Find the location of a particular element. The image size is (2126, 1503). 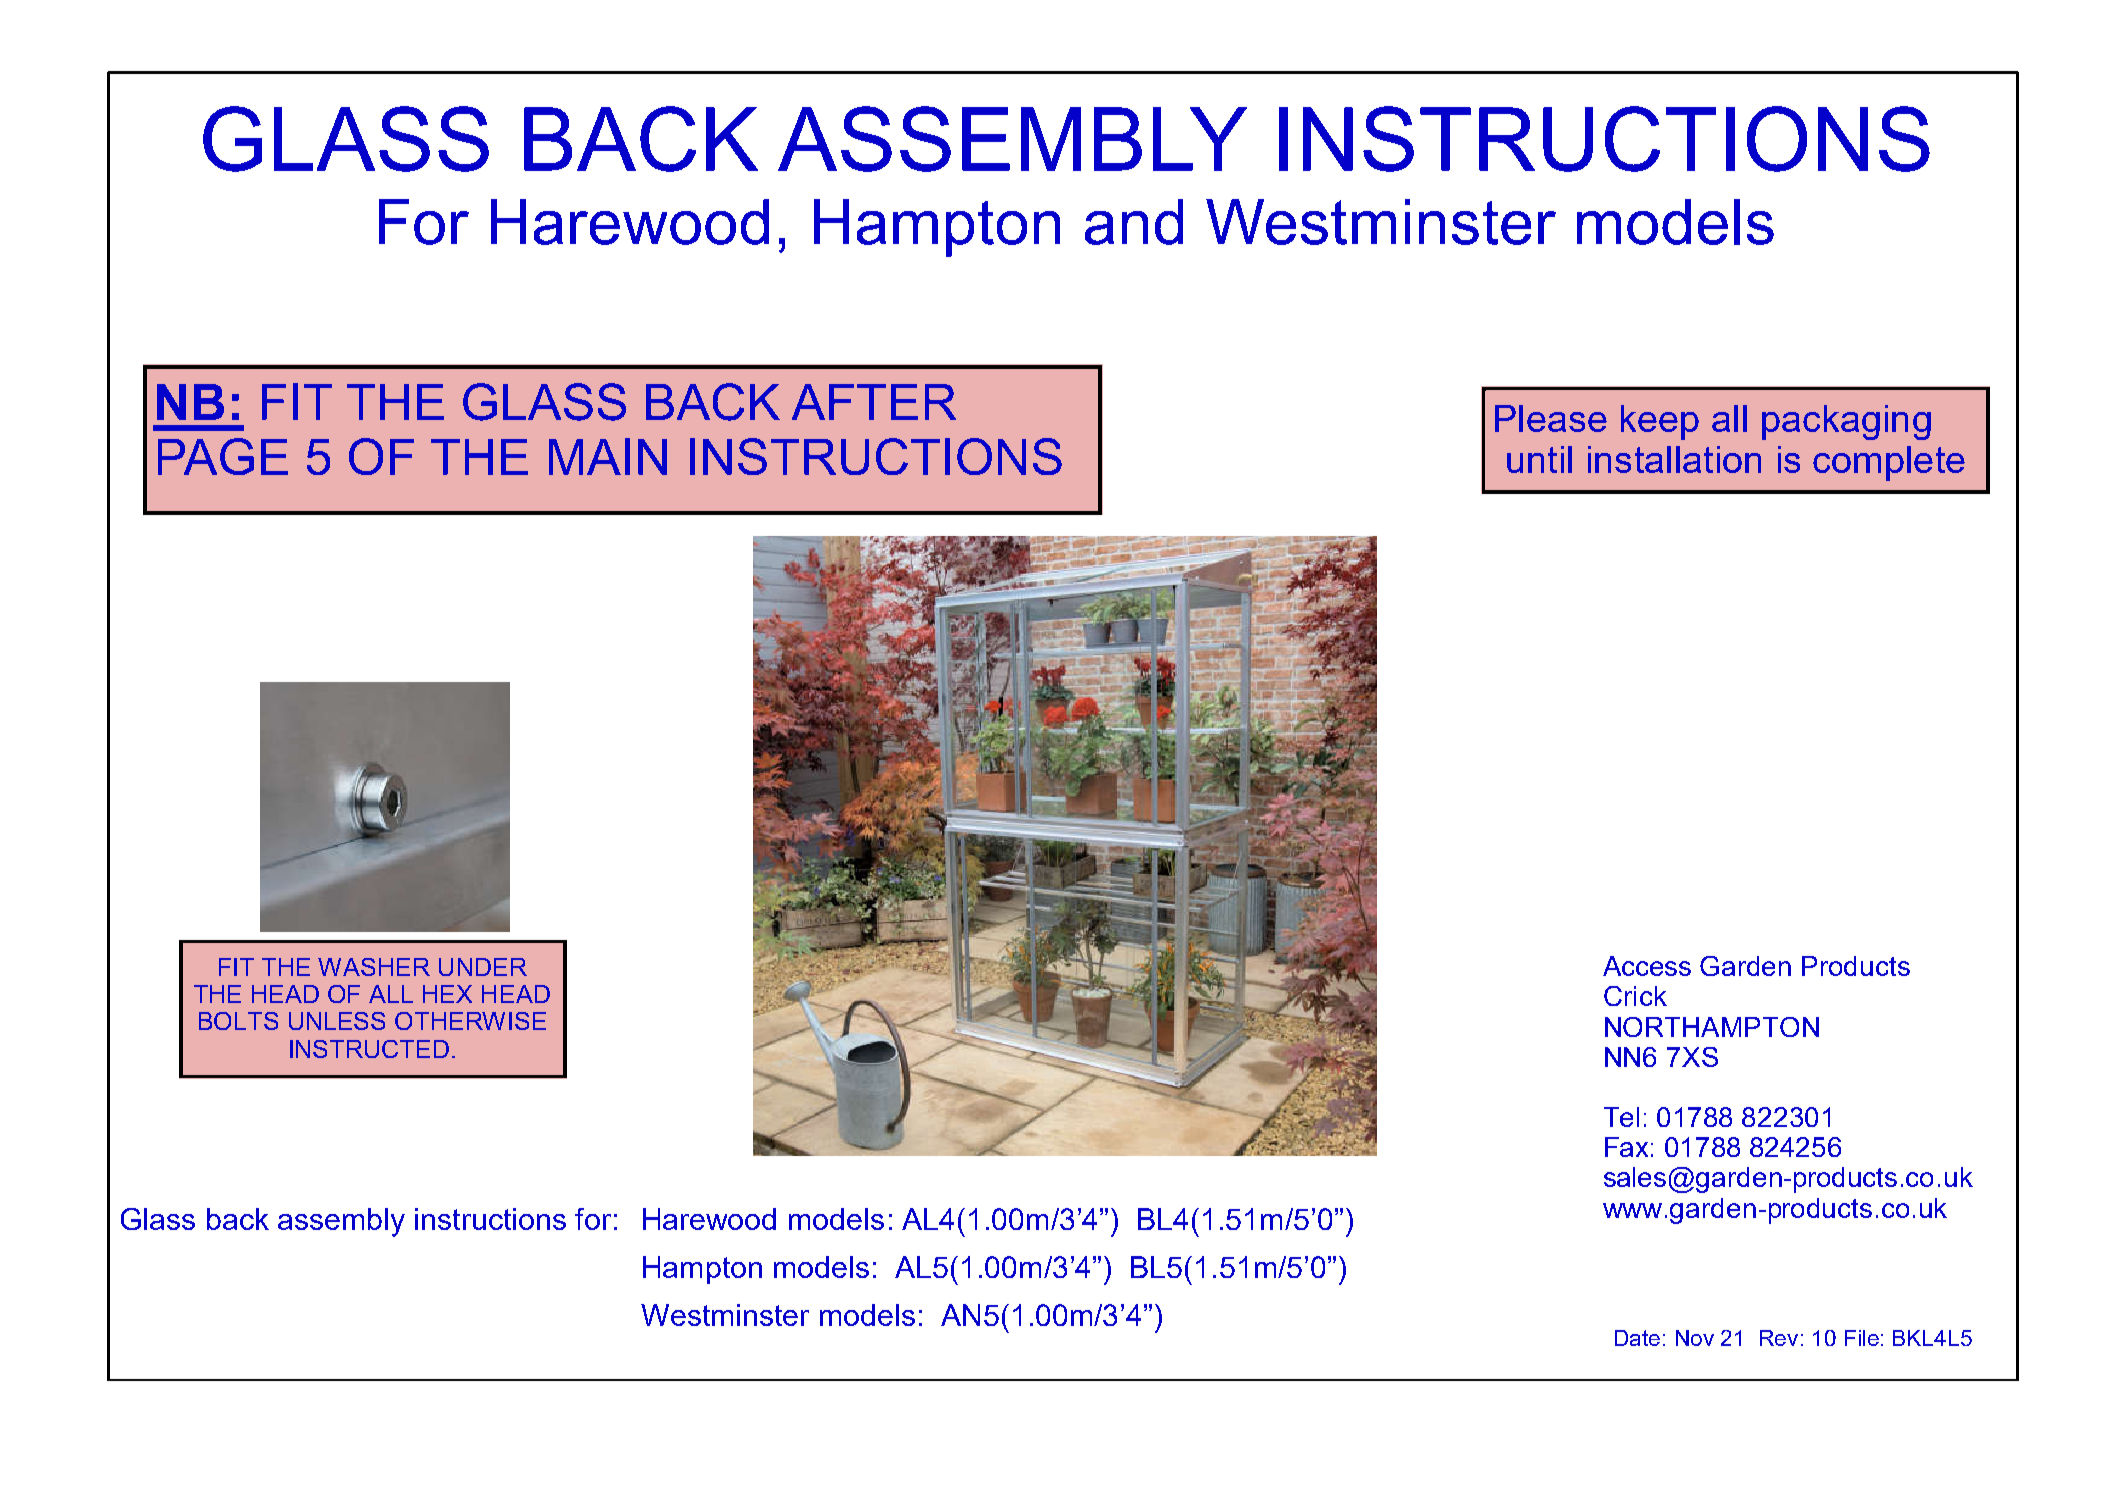

Nov is located at coordinates (1695, 1338).
